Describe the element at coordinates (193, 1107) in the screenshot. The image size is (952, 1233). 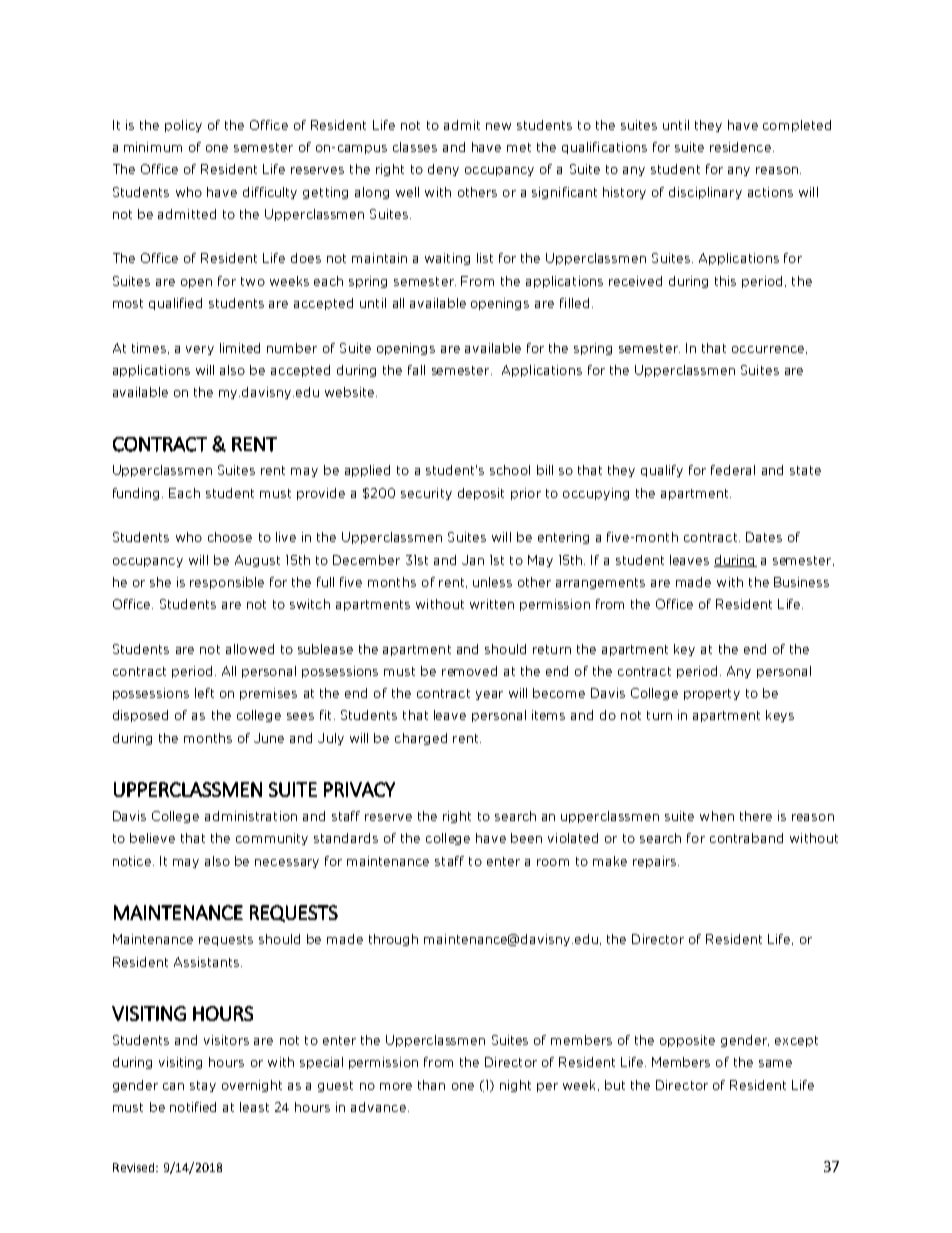
I see `notified` at that location.
